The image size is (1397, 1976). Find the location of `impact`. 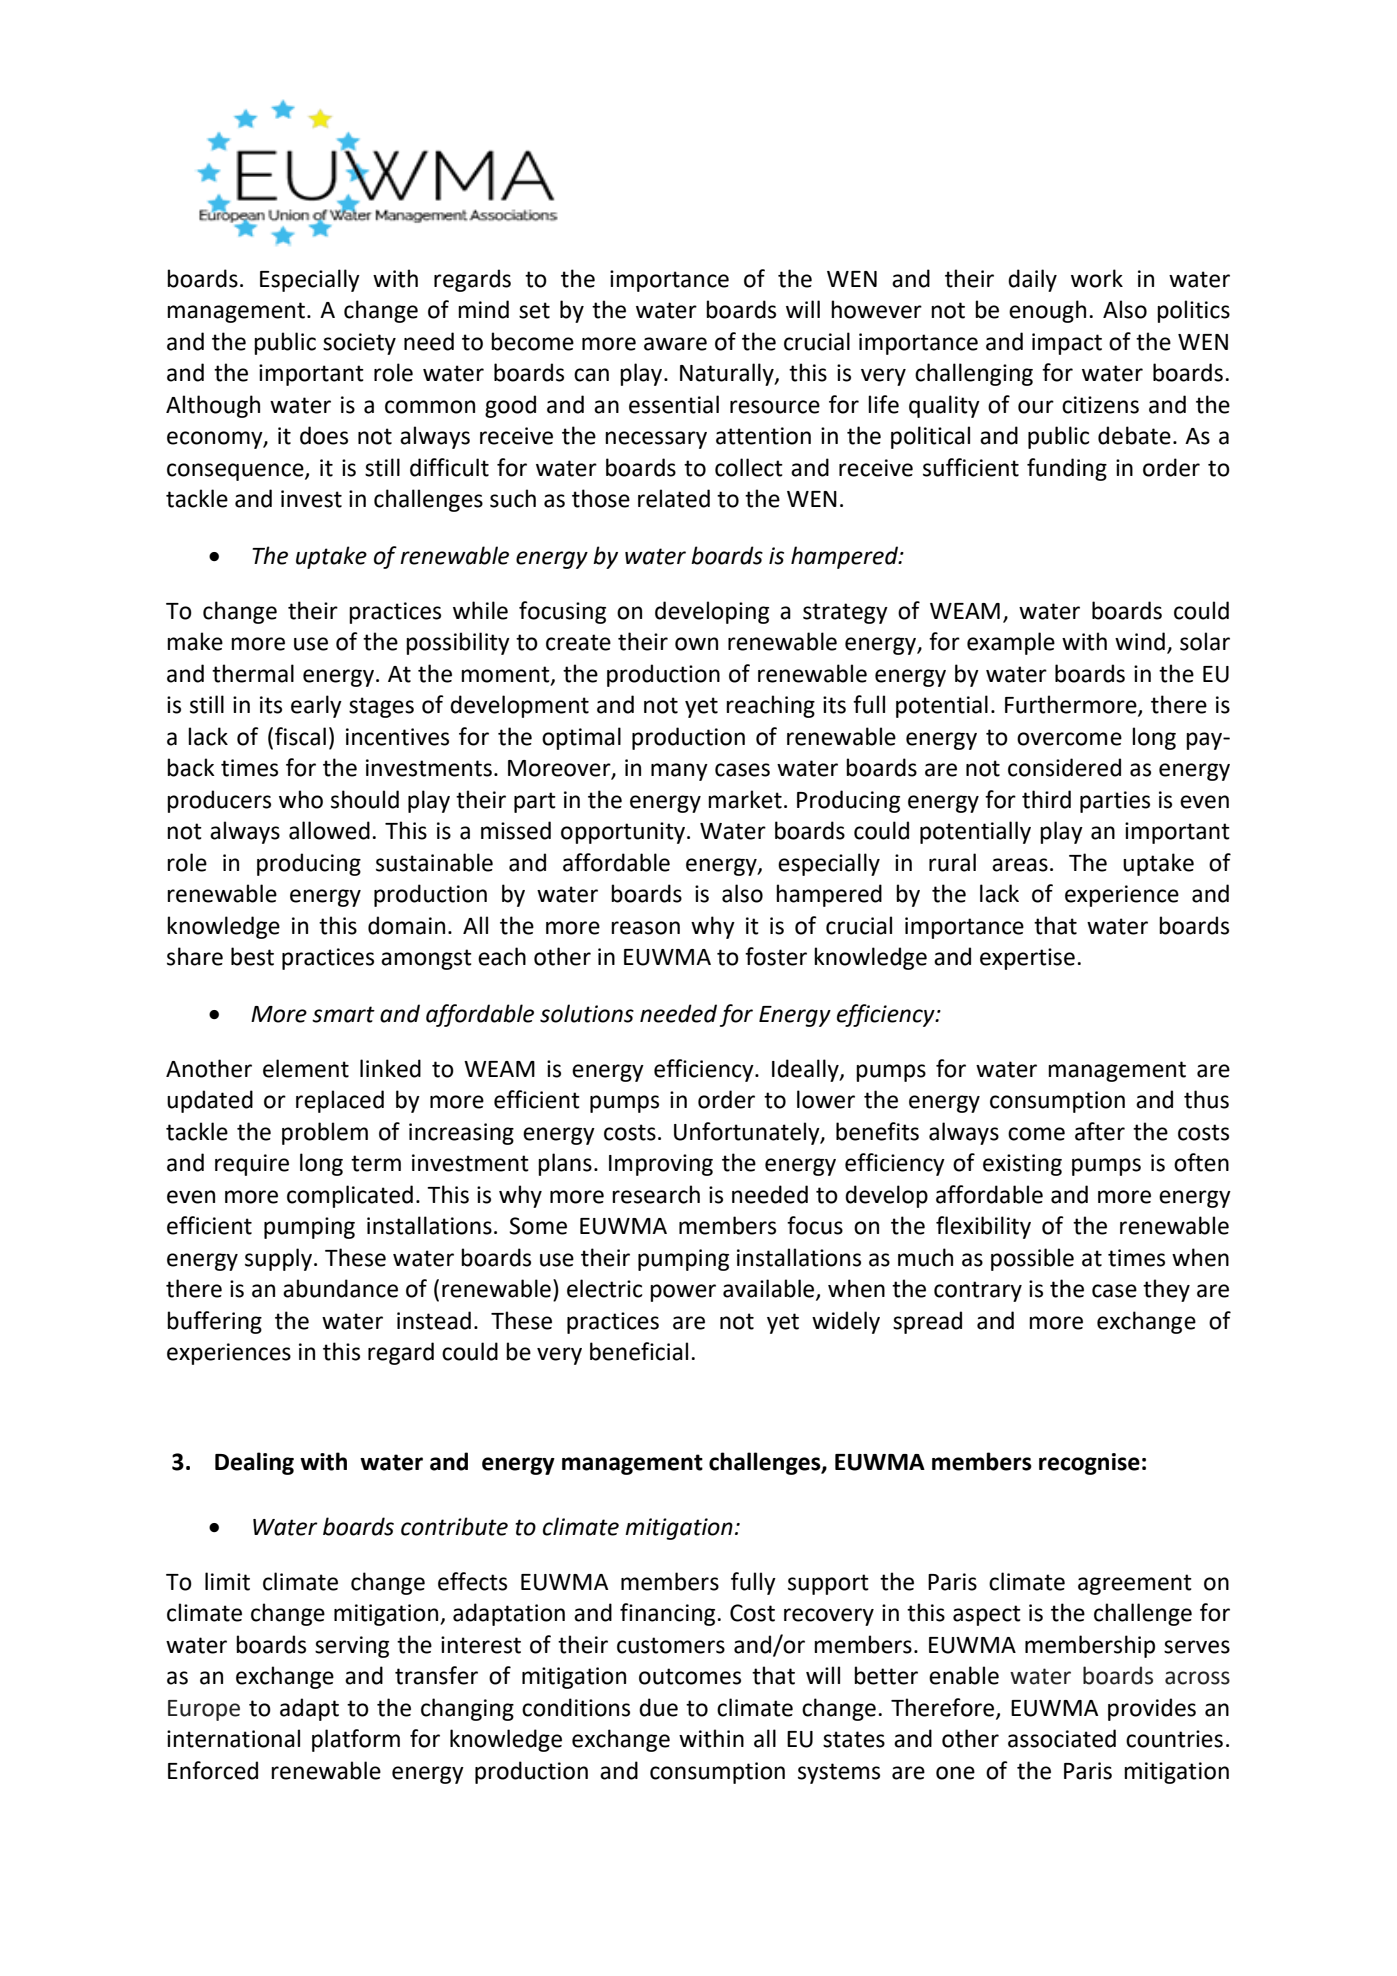

impact is located at coordinates (1067, 344).
